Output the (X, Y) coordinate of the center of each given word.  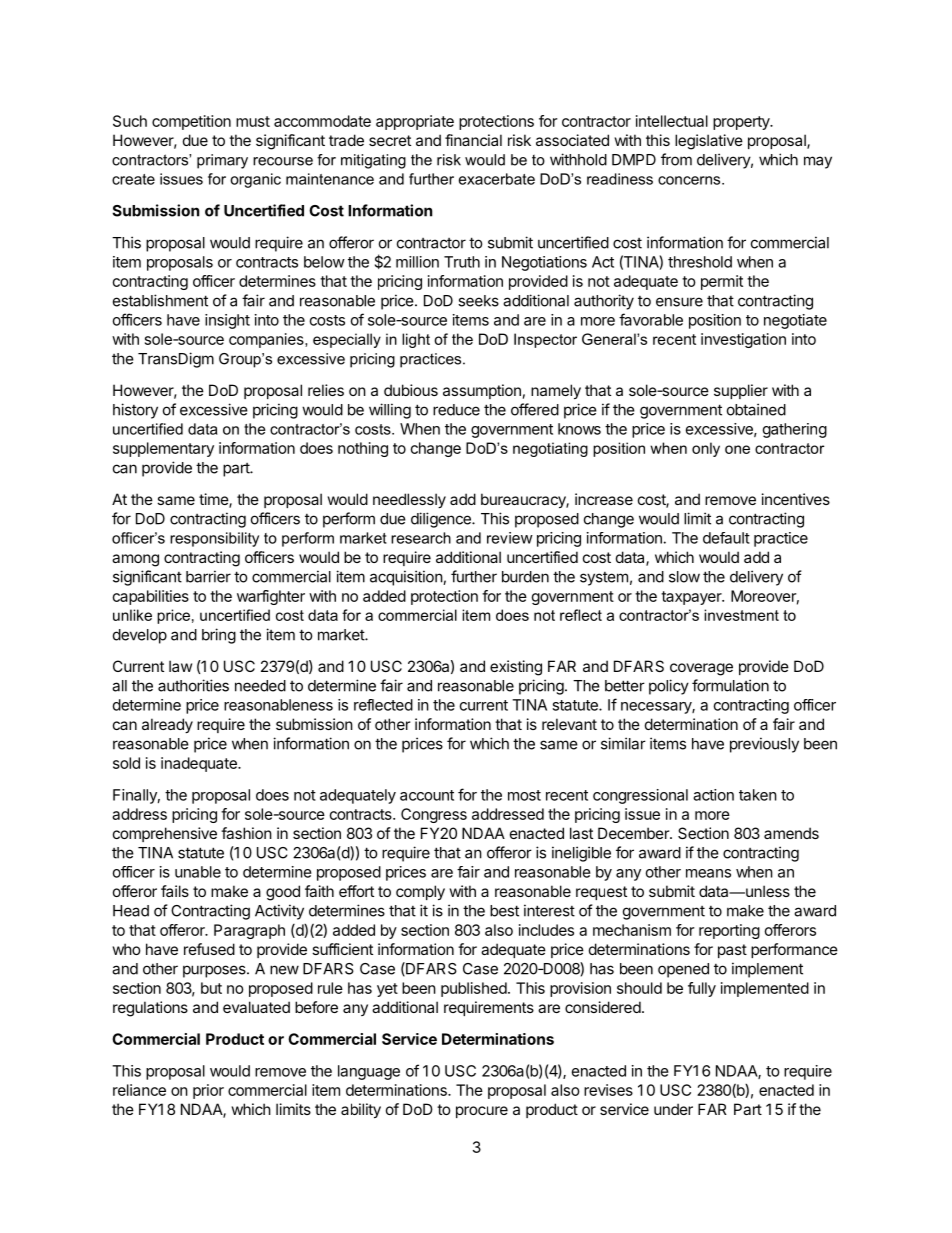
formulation (730, 685)
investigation (743, 340)
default (726, 538)
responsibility (214, 539)
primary (222, 161)
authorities (193, 685)
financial (473, 140)
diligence (442, 520)
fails (175, 891)
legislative (709, 142)
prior (208, 1091)
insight (227, 321)
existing (516, 668)
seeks (478, 301)
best (504, 911)
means (708, 873)
